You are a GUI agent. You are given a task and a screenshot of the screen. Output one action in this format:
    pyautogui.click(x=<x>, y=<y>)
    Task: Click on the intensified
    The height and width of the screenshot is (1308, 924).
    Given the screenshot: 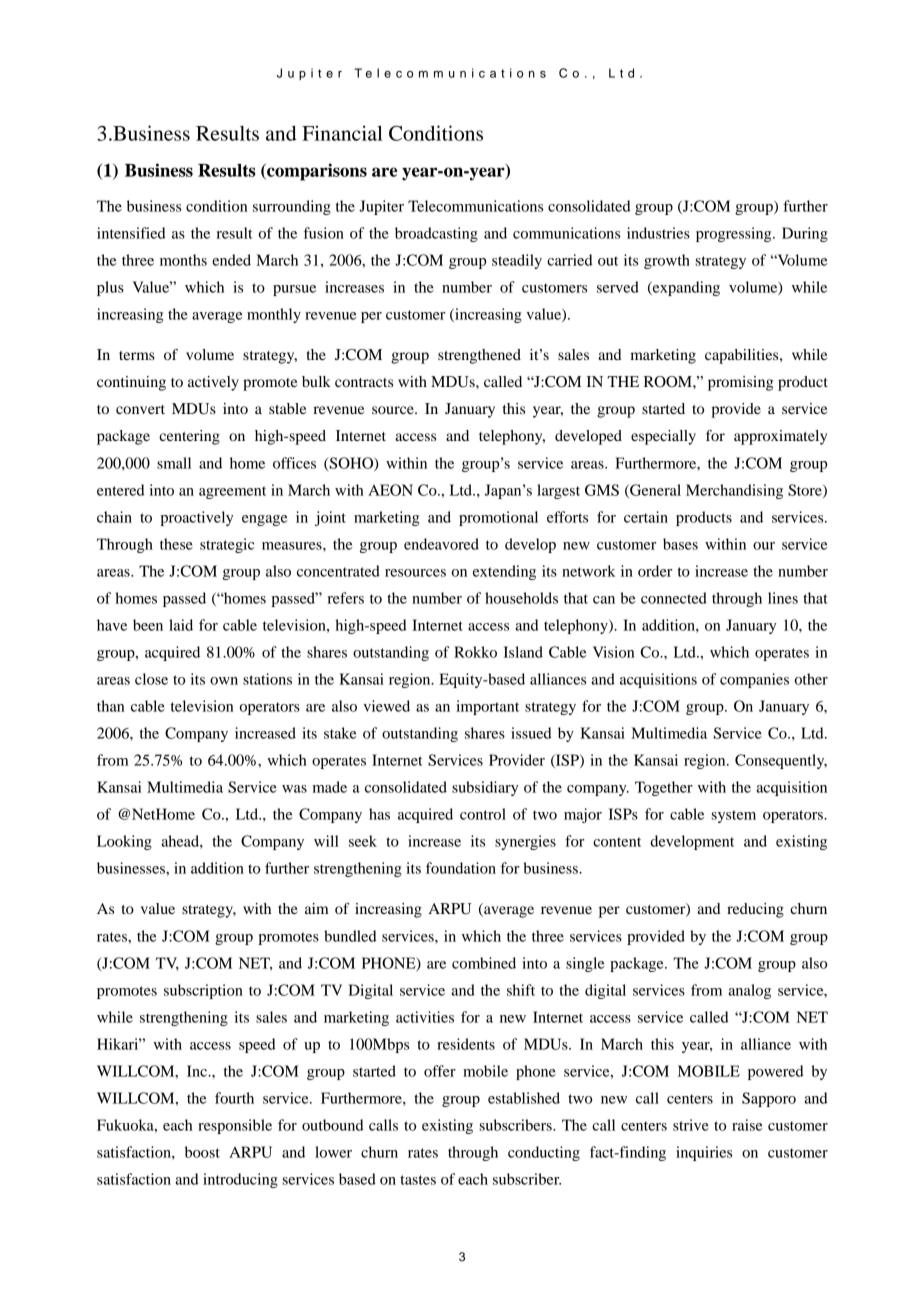 What is the action you would take?
    pyautogui.click(x=131, y=233)
